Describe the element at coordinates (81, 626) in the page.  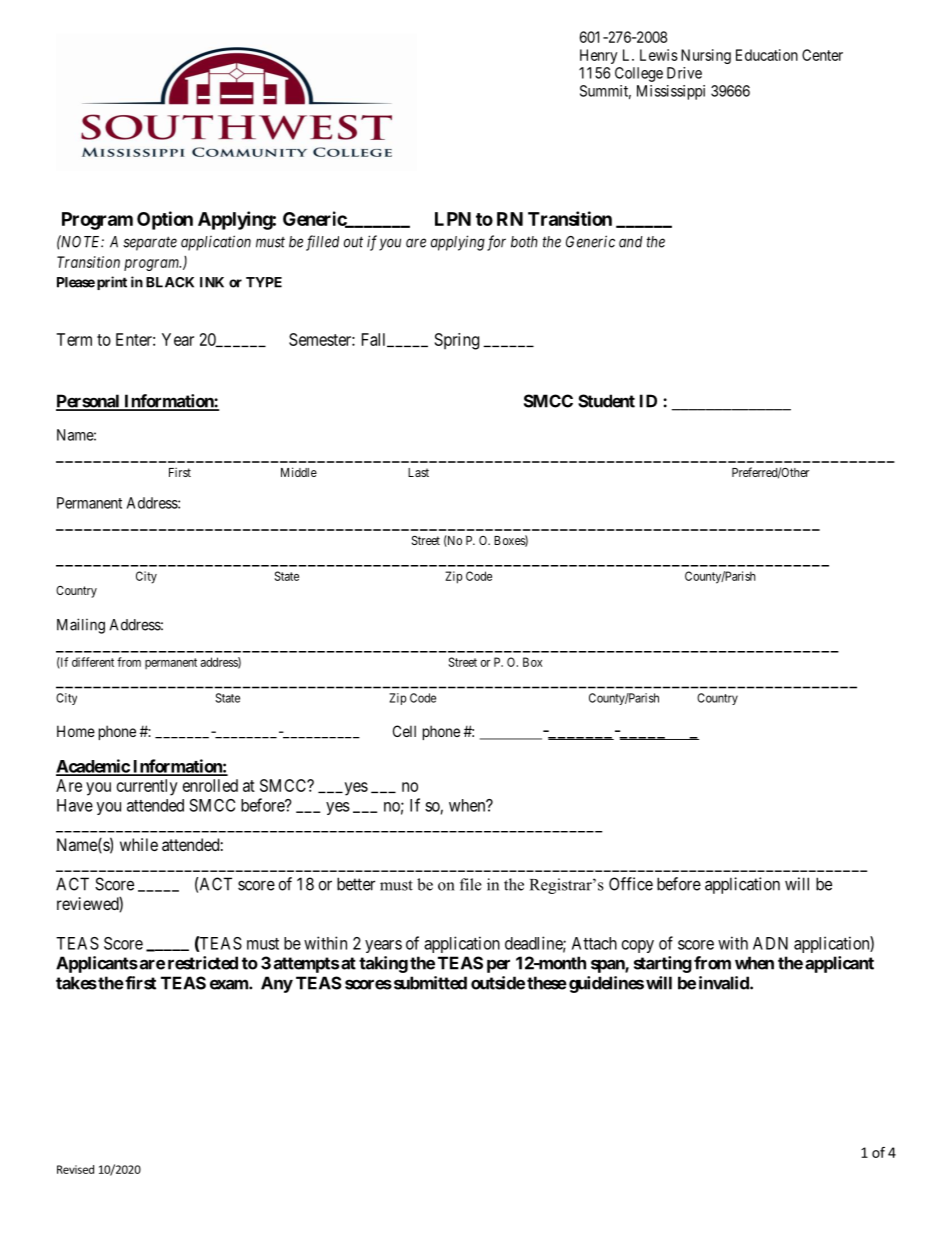
I see `Mailing` at that location.
